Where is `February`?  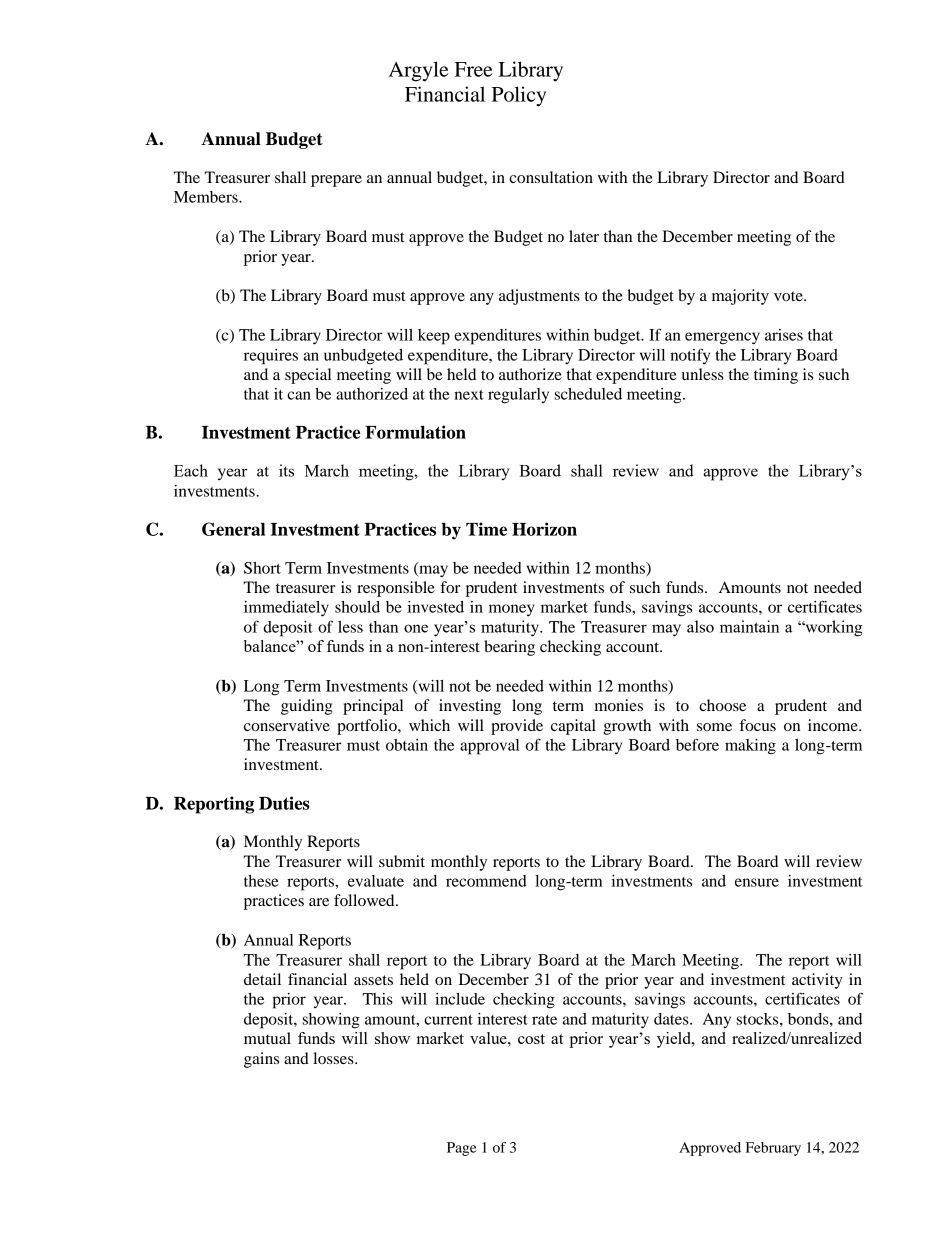
February is located at coordinates (773, 1149).
